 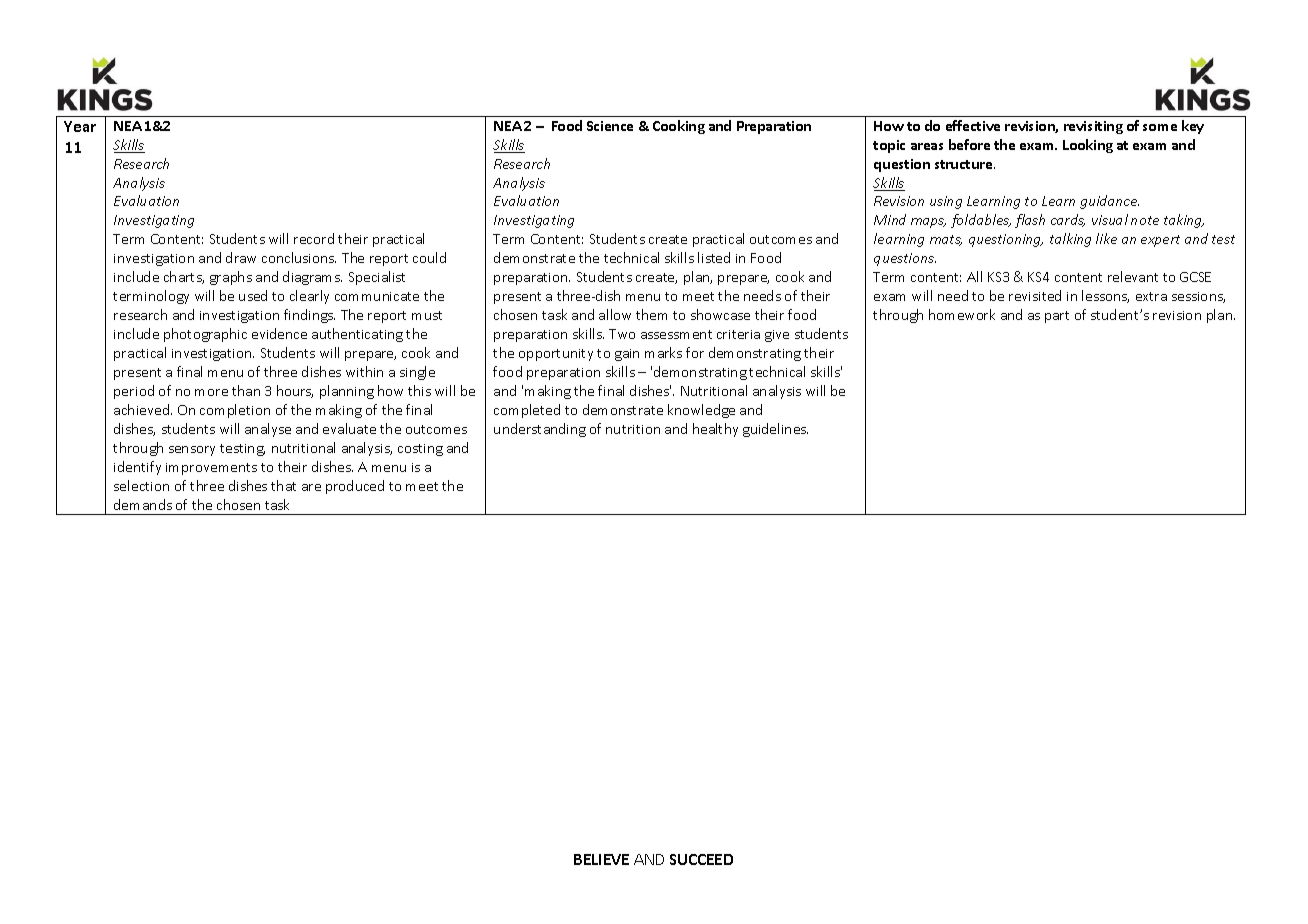 What do you see at coordinates (701, 411) in the screenshot?
I see `knowledge` at bounding box center [701, 411].
